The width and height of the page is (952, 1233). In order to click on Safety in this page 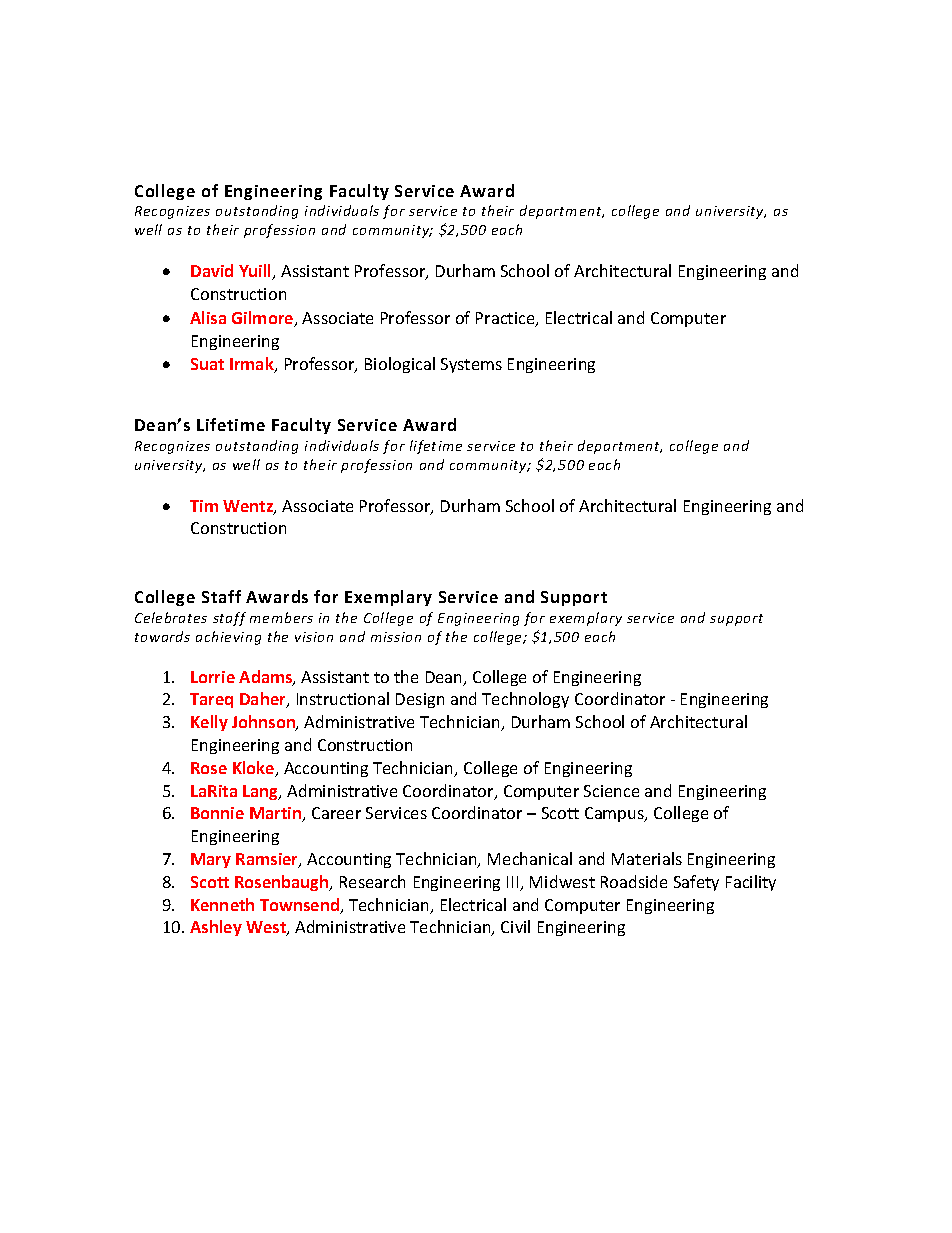, I will do `click(696, 883)`.
